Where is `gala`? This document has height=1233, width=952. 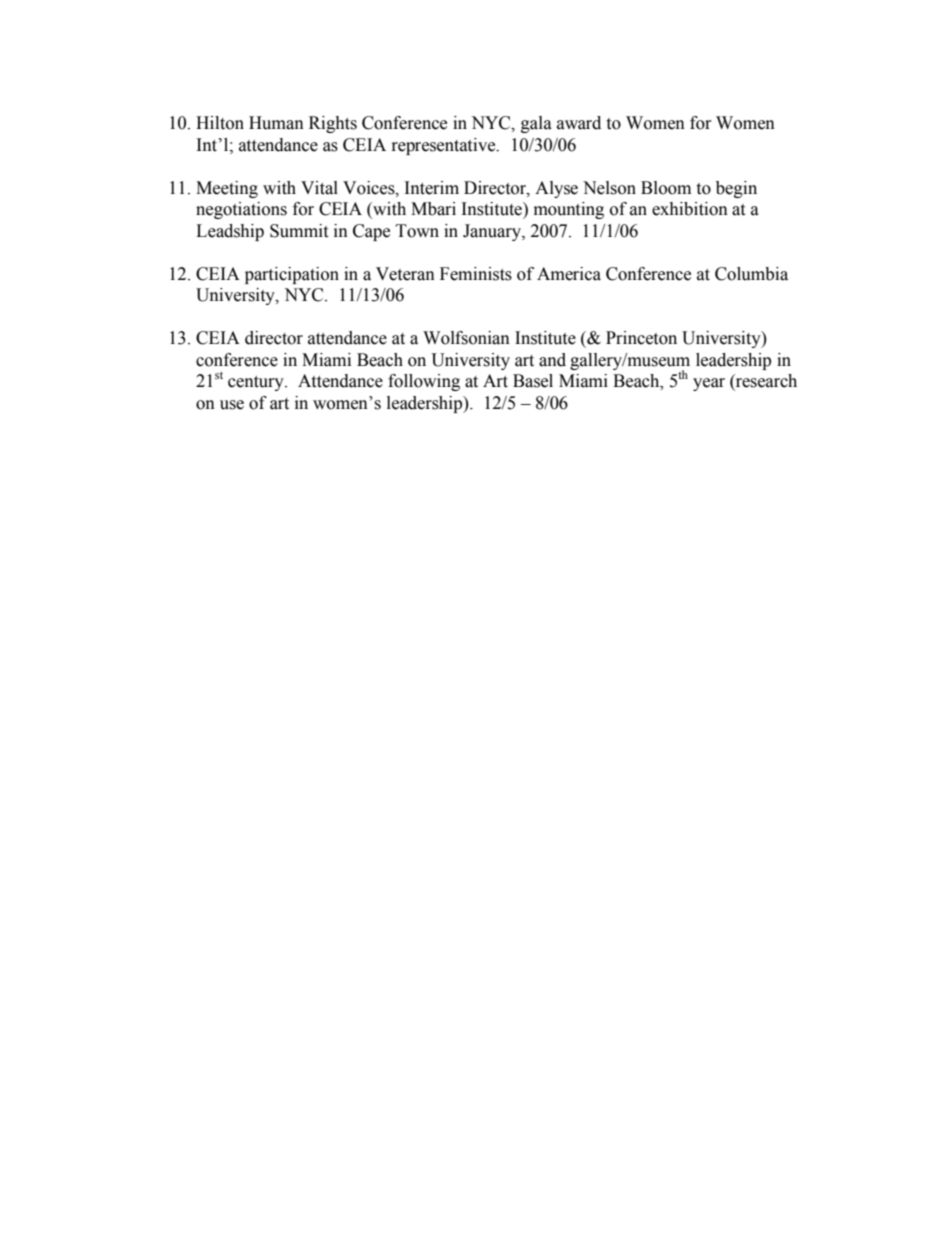 gala is located at coordinates (536, 124).
